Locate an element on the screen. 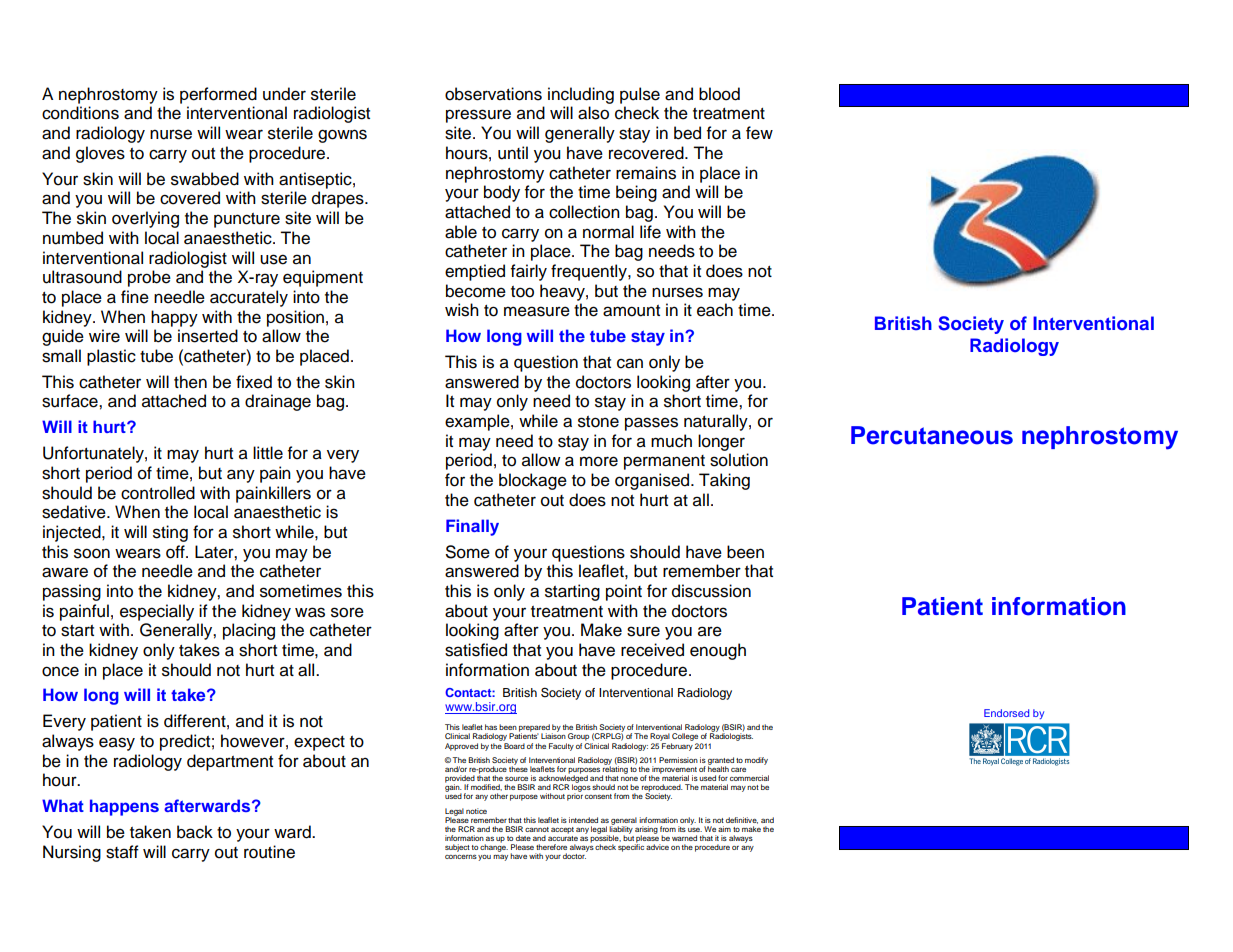 This screenshot has width=1233, height=952. performed is located at coordinates (218, 95).
